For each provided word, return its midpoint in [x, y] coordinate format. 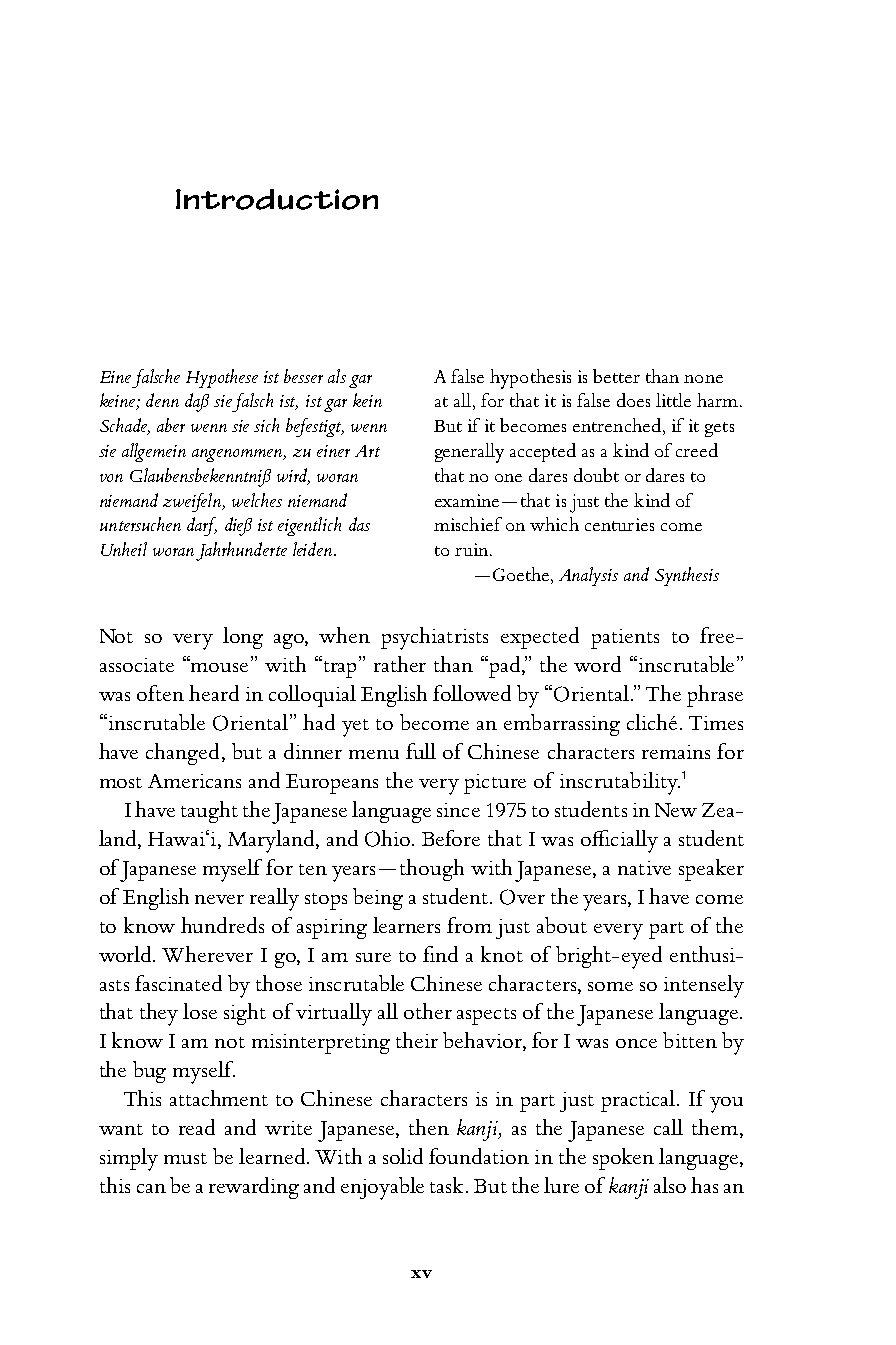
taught [209, 812]
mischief [468, 524]
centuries [619, 524]
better [616, 376]
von [111, 478]
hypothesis [530, 379]
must [185, 1158]
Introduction [277, 199]
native [644, 868]
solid [403, 1156]
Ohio [389, 838]
